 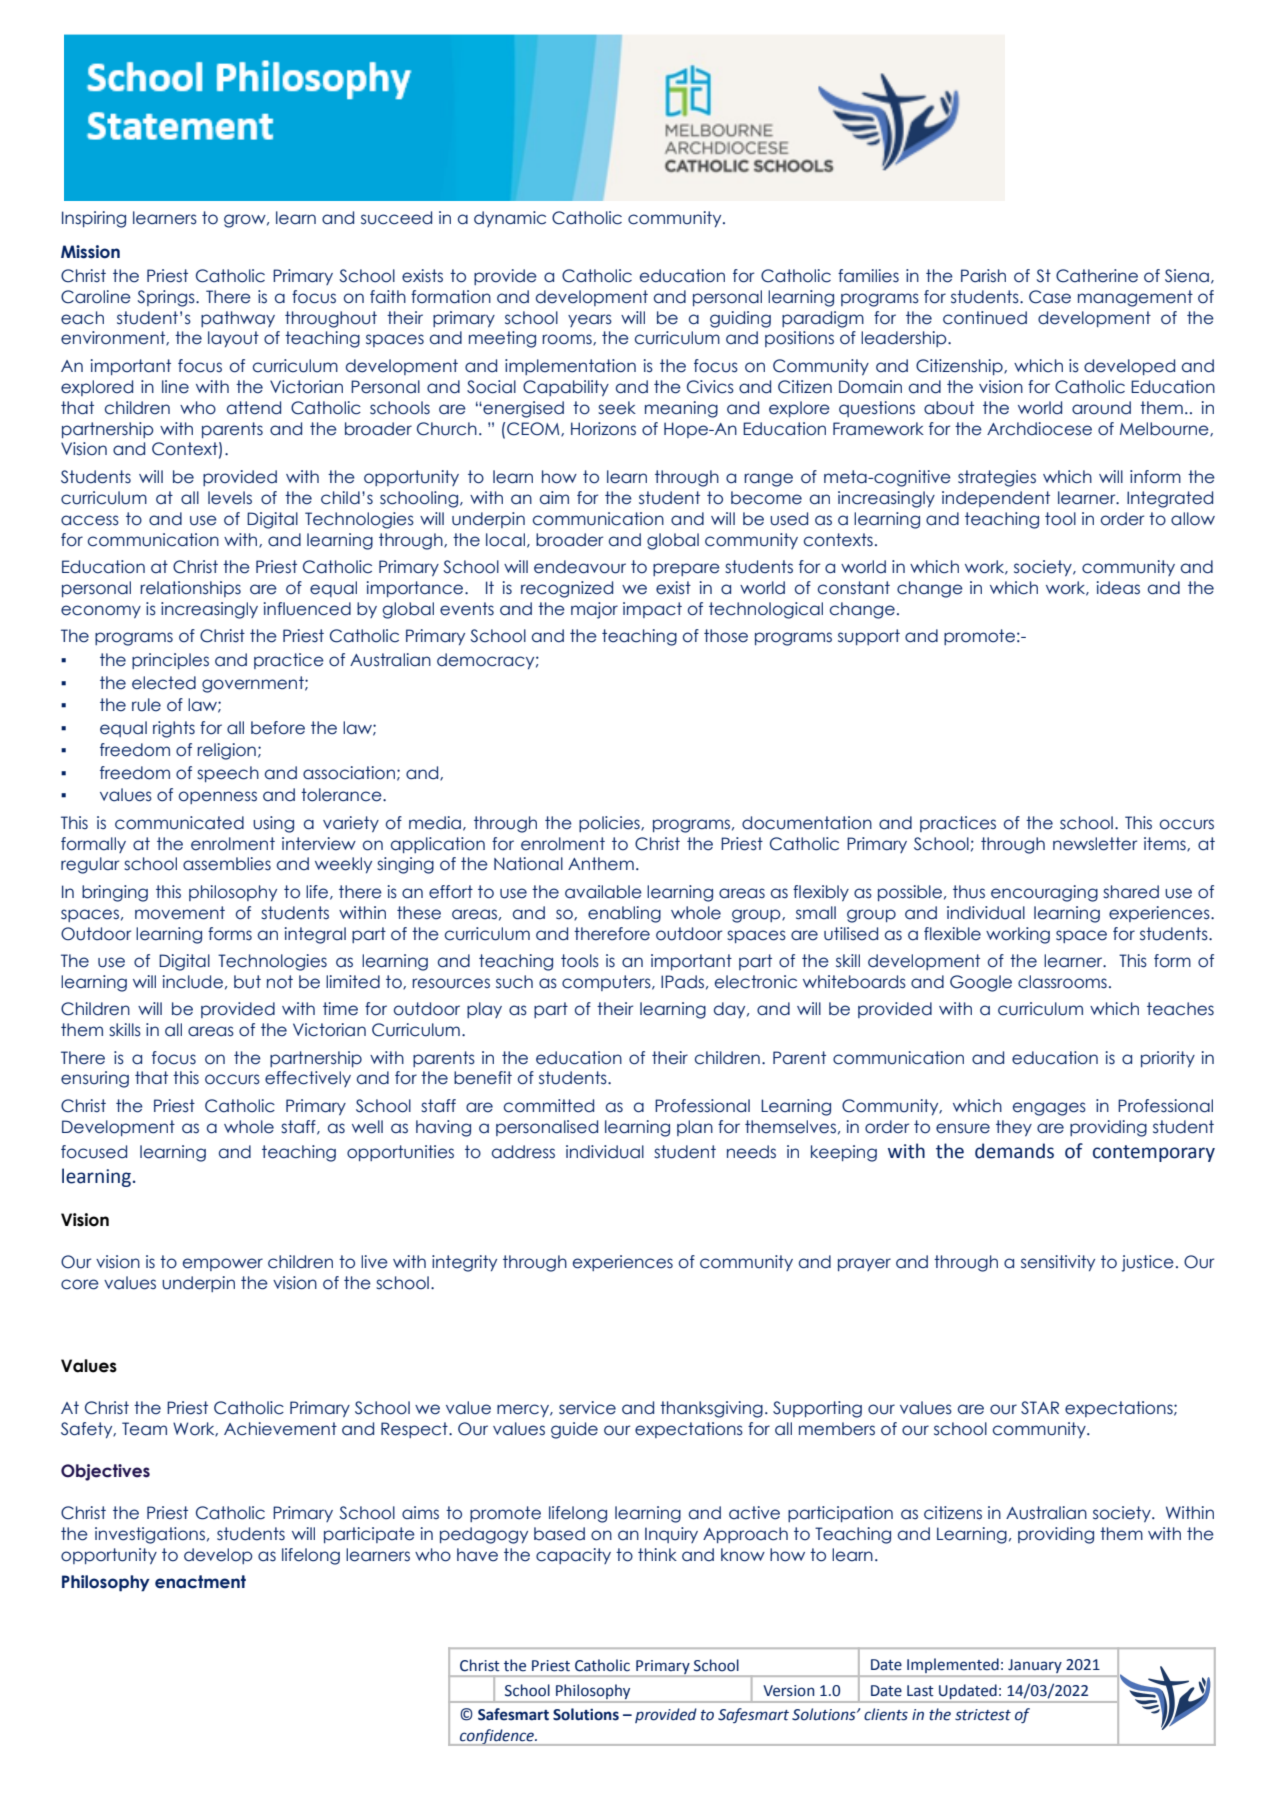 What do you see at coordinates (590, 320) in the image?
I see `years` at bounding box center [590, 320].
